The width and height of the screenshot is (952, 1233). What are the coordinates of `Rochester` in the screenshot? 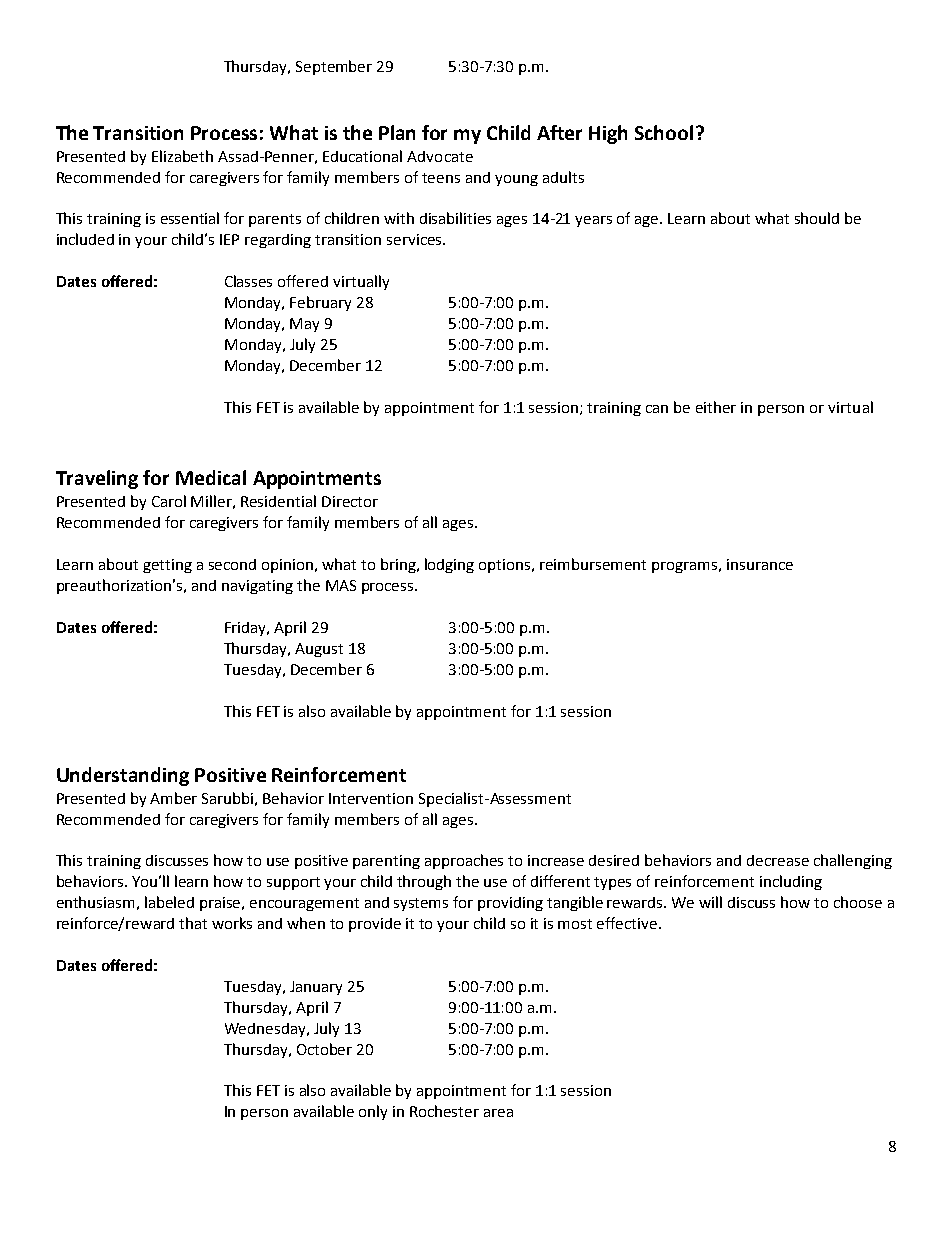 It's located at (444, 1111).
